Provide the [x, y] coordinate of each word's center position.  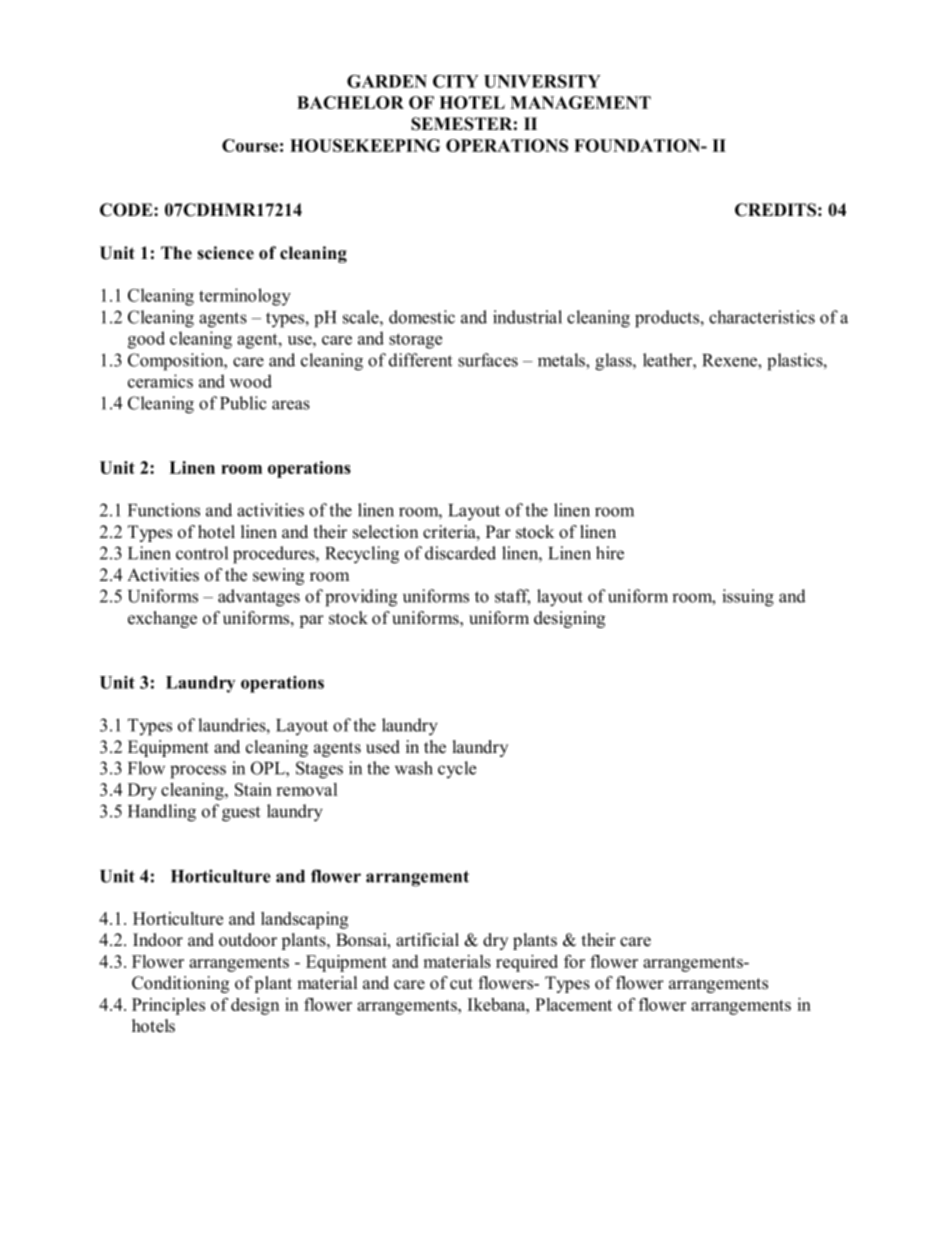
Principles [168, 1006]
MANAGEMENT [580, 102]
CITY [456, 81]
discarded [460, 553]
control [202, 553]
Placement [573, 1004]
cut [461, 984]
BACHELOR [350, 102]
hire [610, 553]
